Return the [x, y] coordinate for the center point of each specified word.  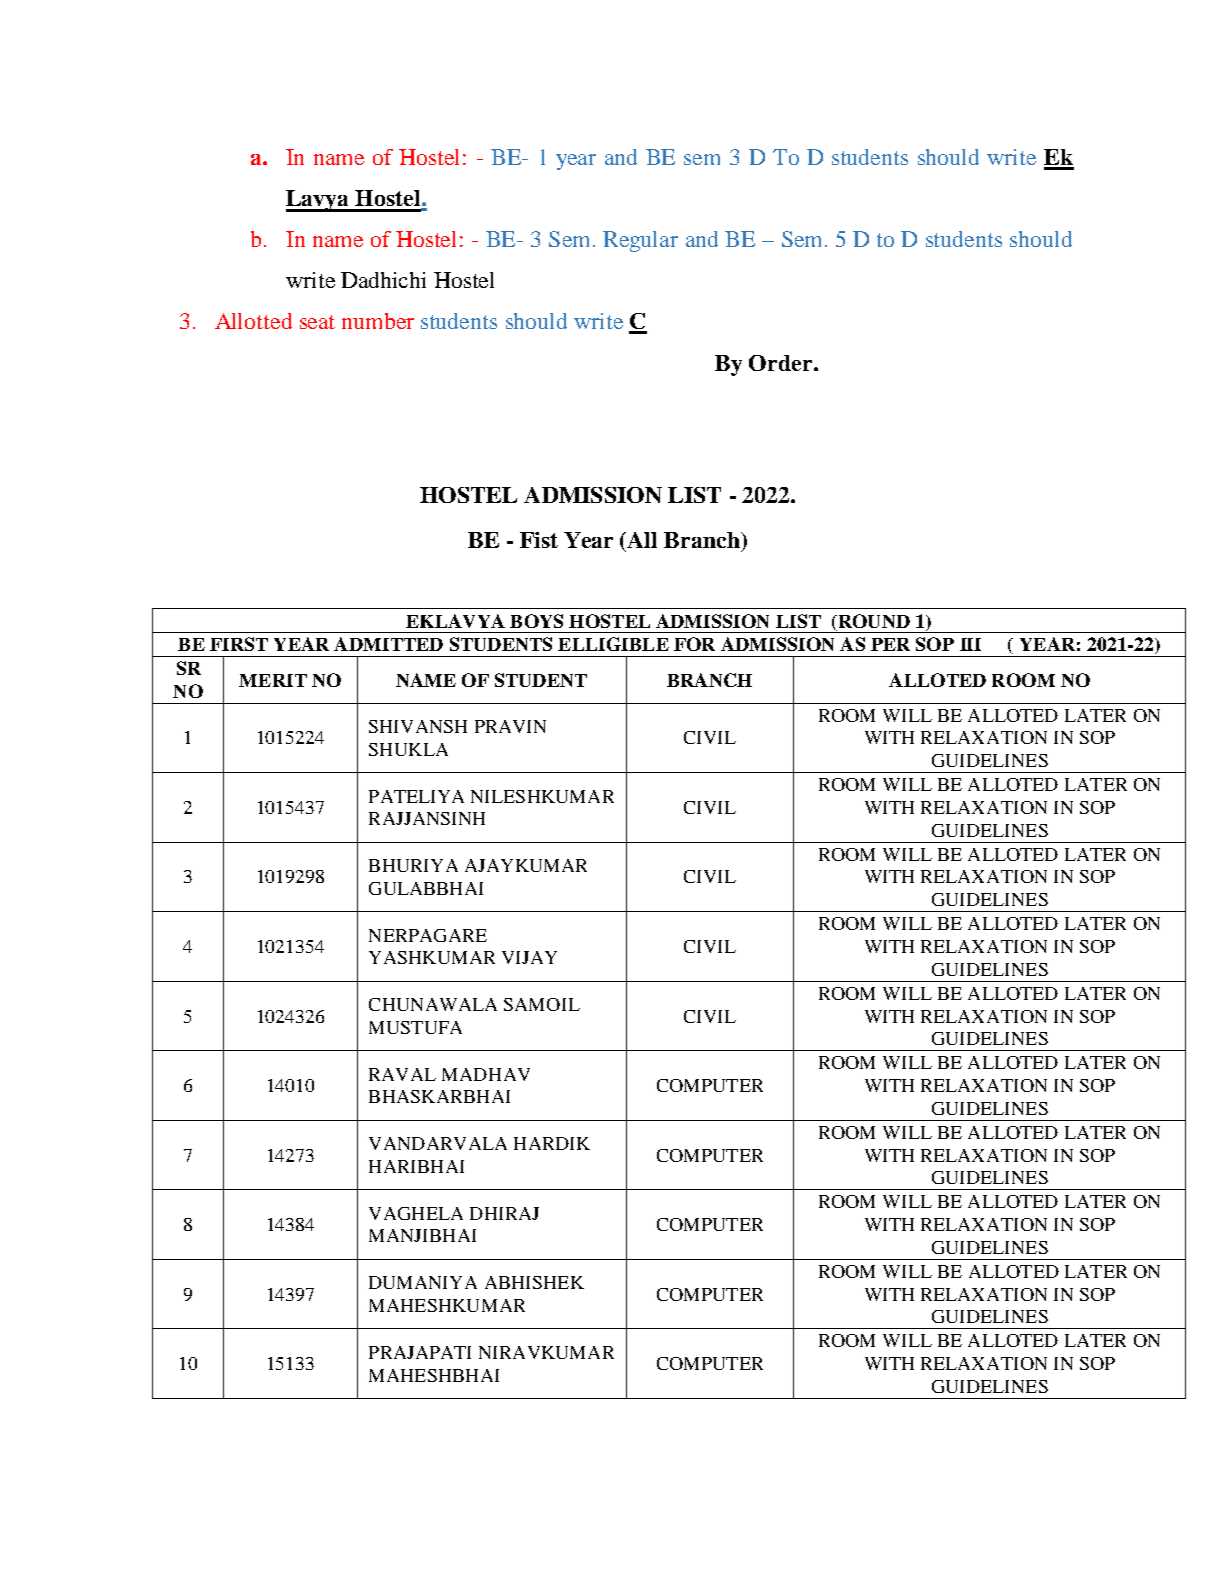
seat [317, 322]
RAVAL [402, 1074]
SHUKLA [408, 749]
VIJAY [529, 957]
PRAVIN [510, 726]
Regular [640, 241]
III [970, 644]
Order [782, 363]
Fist [539, 540]
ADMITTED [388, 644]
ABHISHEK [534, 1282]
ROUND [873, 621]
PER [890, 644]
